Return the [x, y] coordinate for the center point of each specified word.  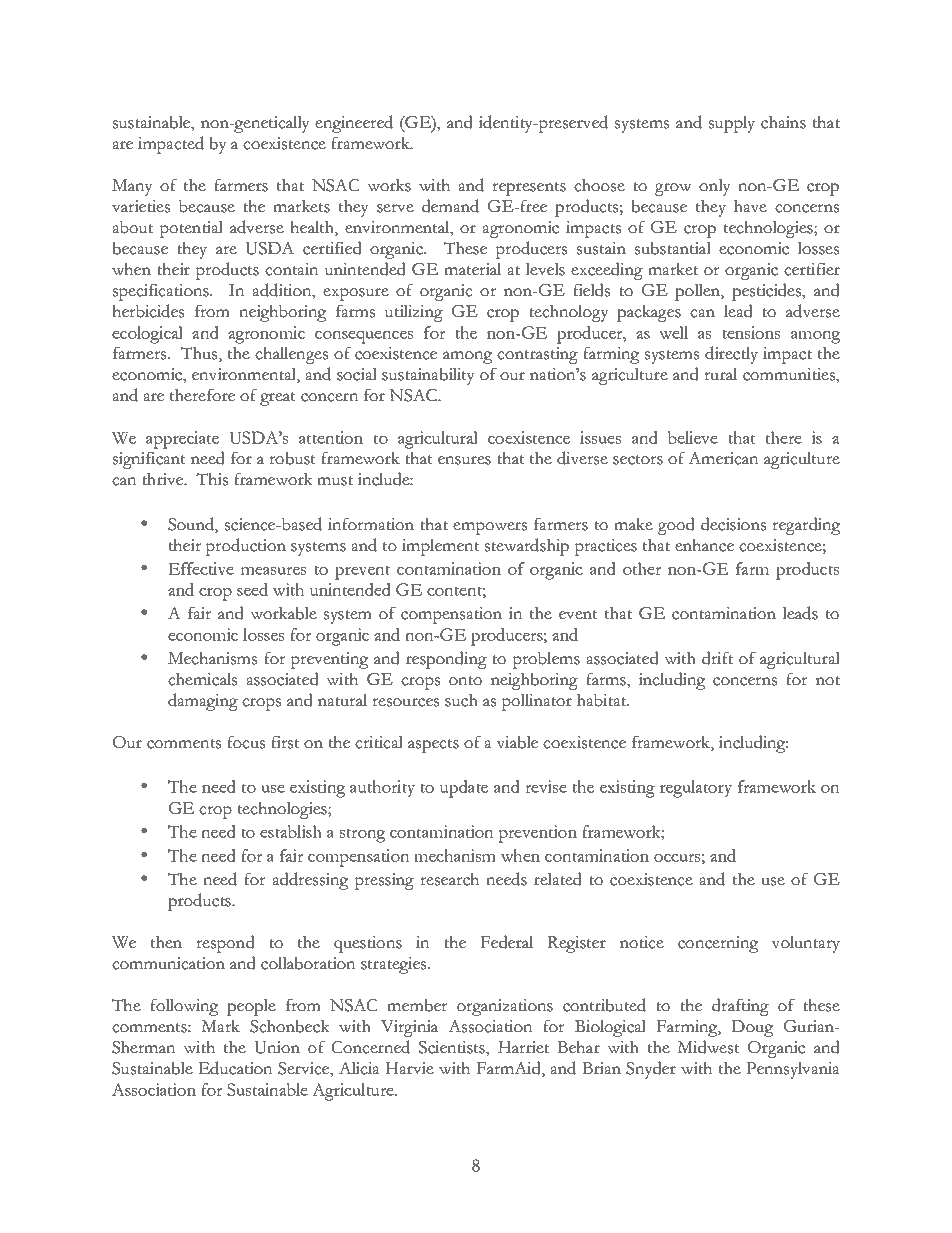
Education [235, 1068]
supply [732, 124]
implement [441, 547]
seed [252, 589]
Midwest [708, 1047]
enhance [704, 545]
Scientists [453, 1048]
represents [529, 189]
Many [132, 187]
